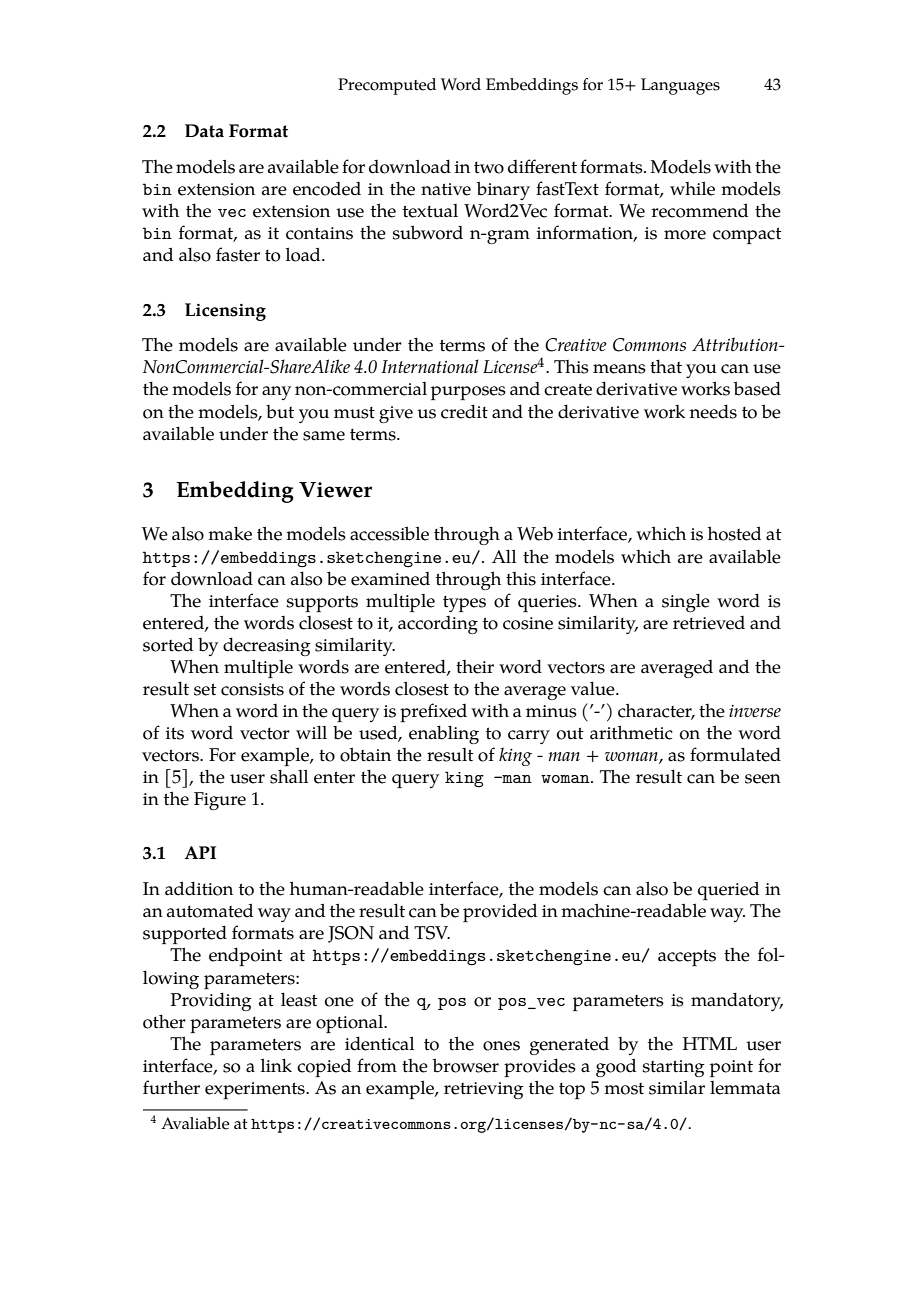 The width and height of the screenshot is (924, 1308). What do you see at coordinates (204, 131) in the screenshot?
I see `Data` at bounding box center [204, 131].
